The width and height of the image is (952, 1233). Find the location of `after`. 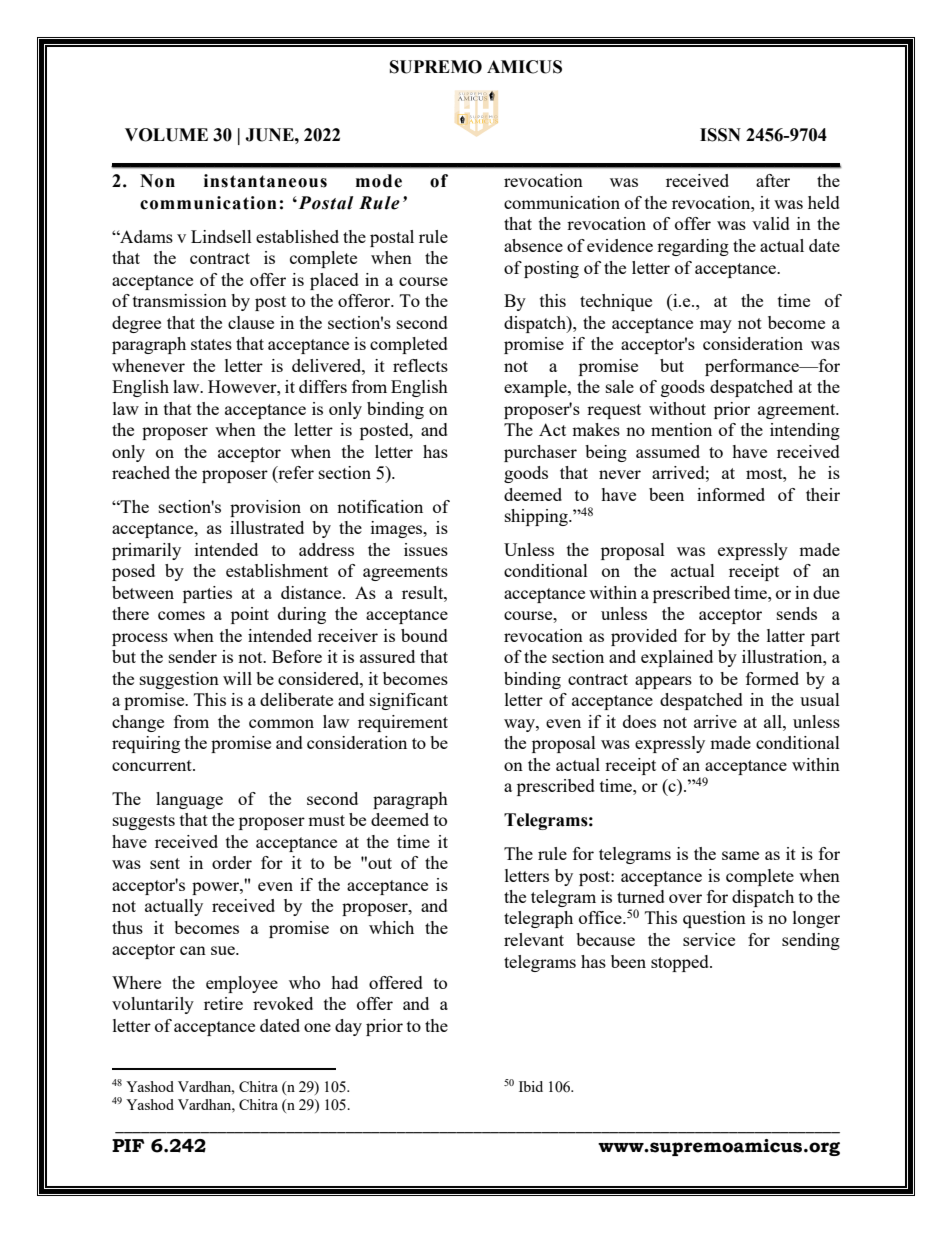

after is located at coordinates (773, 180).
